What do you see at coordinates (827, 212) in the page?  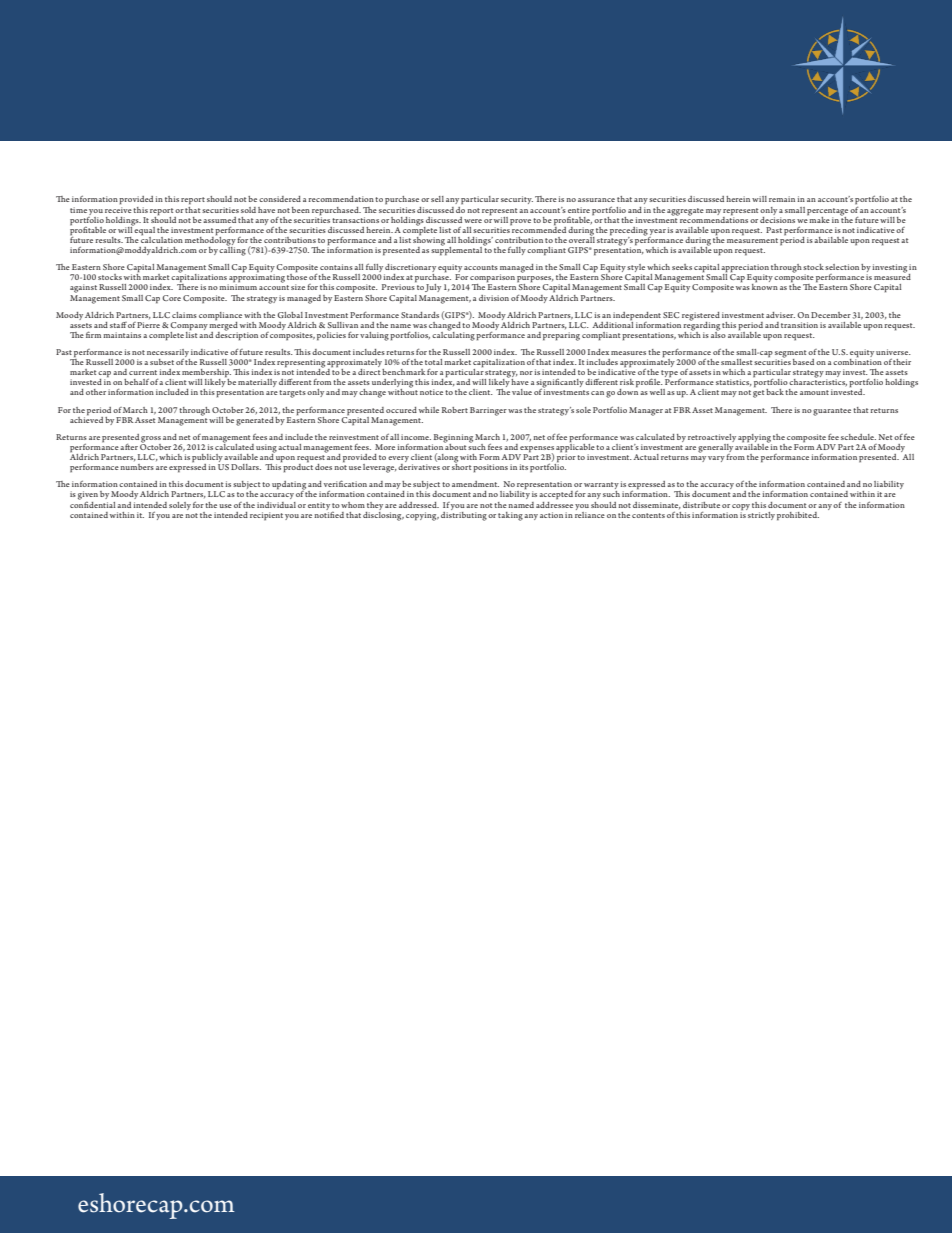 I see `percentage` at bounding box center [827, 212].
